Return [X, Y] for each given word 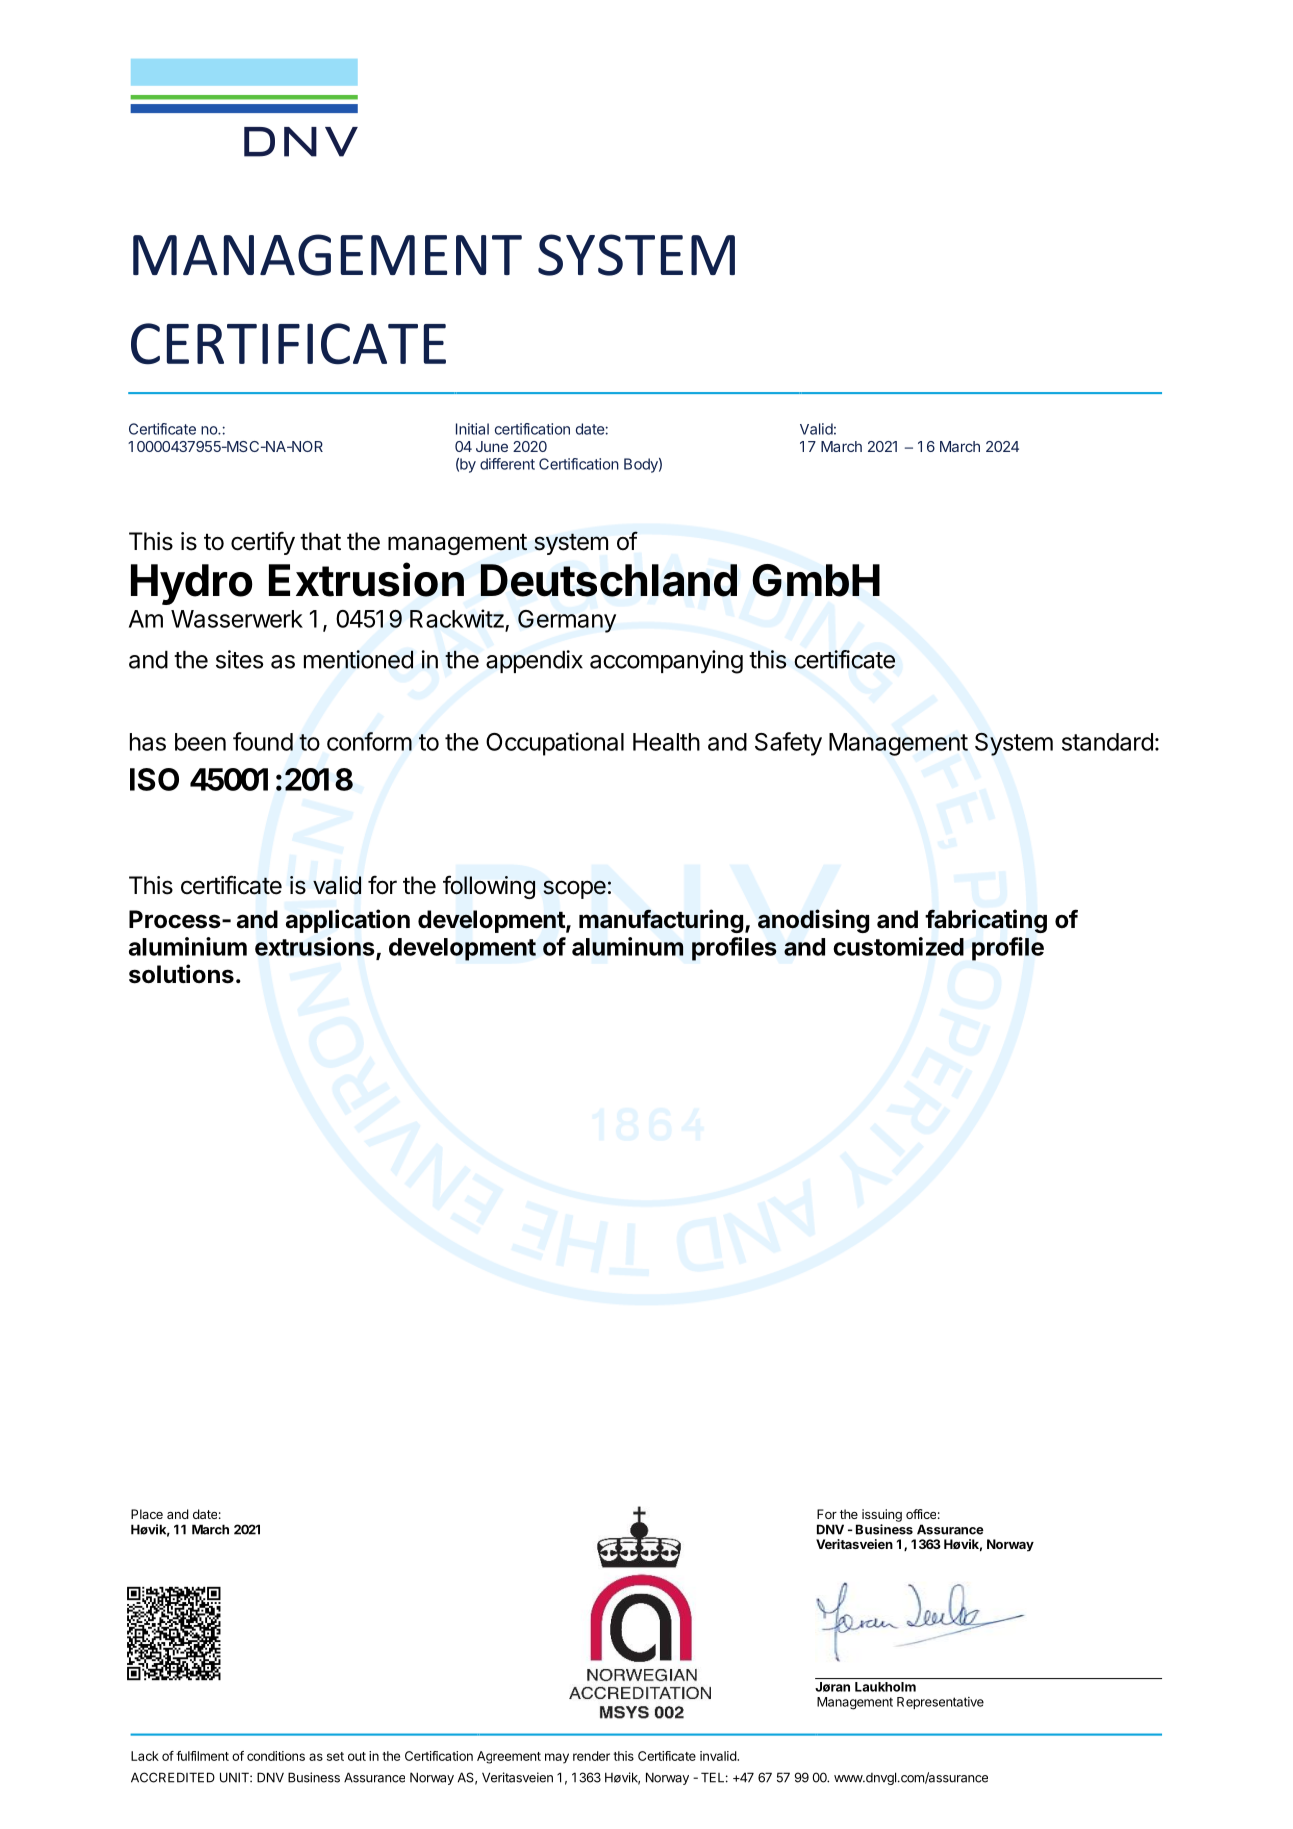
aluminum [627, 946]
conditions [276, 1756]
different [507, 464]
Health [666, 742]
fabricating [986, 921]
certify [263, 543]
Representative [940, 1703]
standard [1107, 742]
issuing [882, 1515]
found [263, 741]
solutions [181, 974]
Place [147, 1514]
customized [898, 946]
